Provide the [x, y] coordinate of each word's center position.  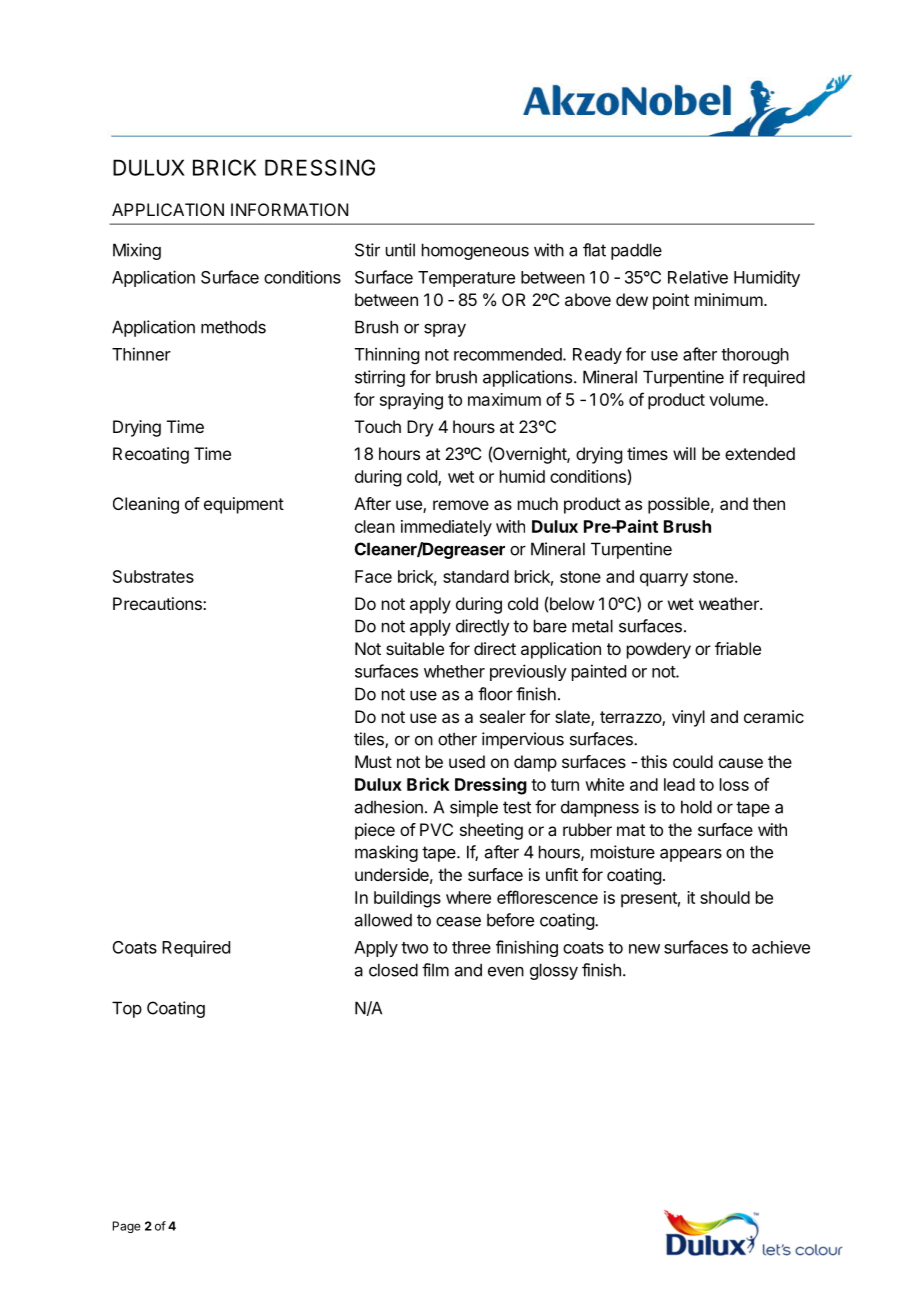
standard [476, 576]
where [468, 897]
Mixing [137, 251]
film [435, 970]
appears [691, 855]
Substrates [153, 576]
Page [127, 1227]
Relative [698, 277]
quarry [664, 580]
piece [375, 831]
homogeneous [475, 251]
